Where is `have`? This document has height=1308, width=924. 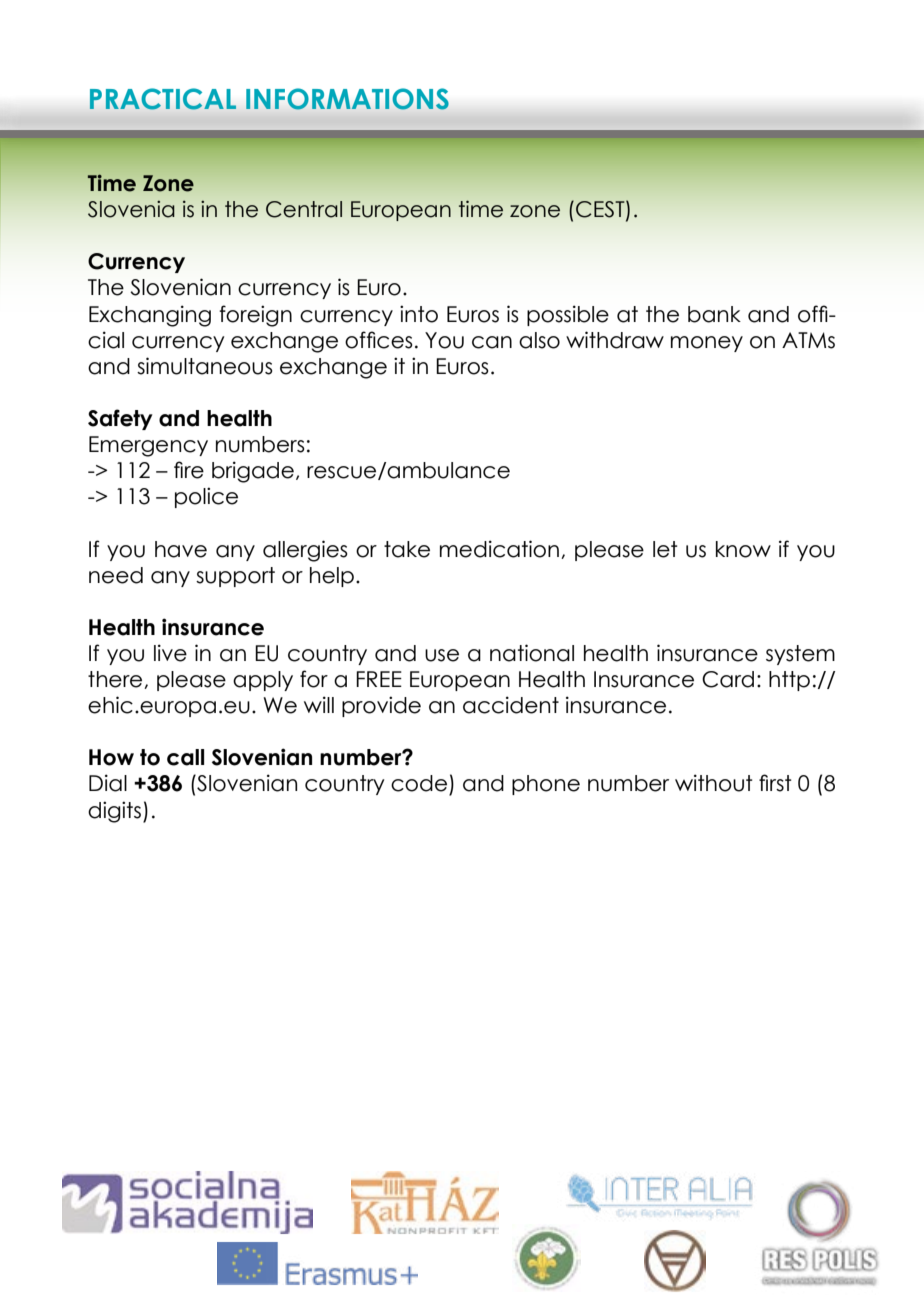 have is located at coordinates (181, 549).
